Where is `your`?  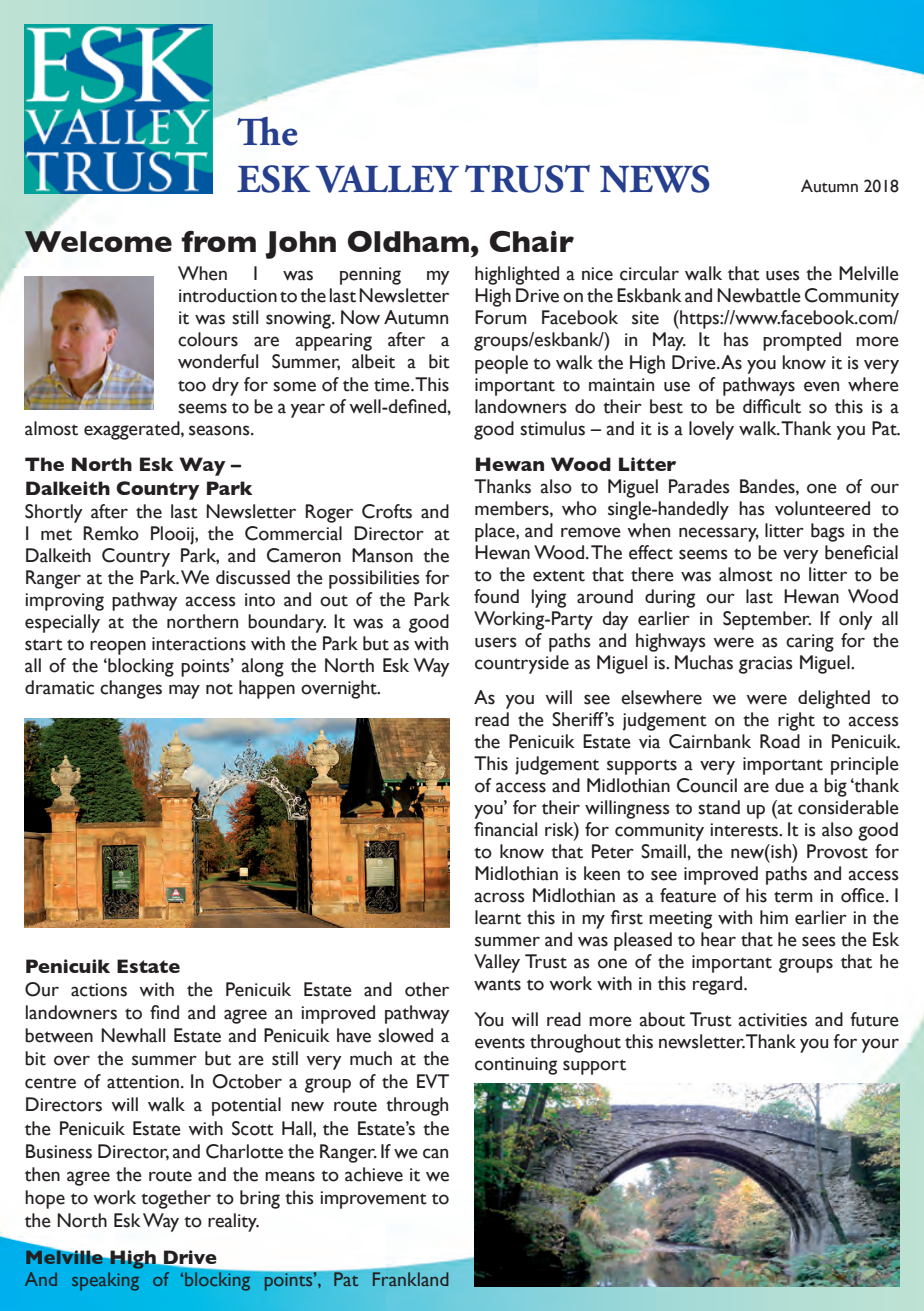 your is located at coordinates (880, 1045).
